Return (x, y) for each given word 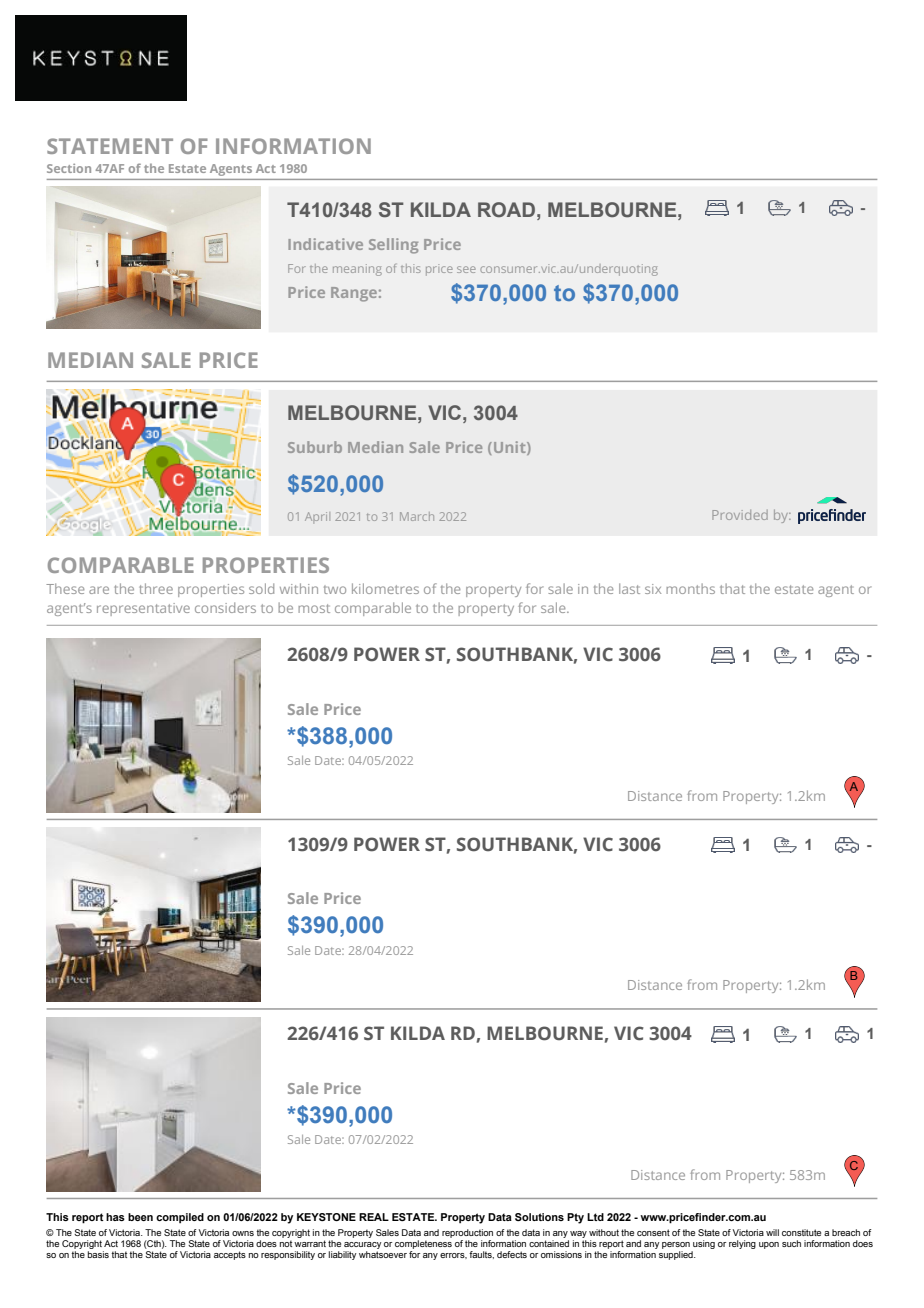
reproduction (467, 1233)
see (466, 269)
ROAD (508, 209)
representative (143, 609)
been (140, 1217)
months (690, 588)
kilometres (385, 588)
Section (69, 168)
